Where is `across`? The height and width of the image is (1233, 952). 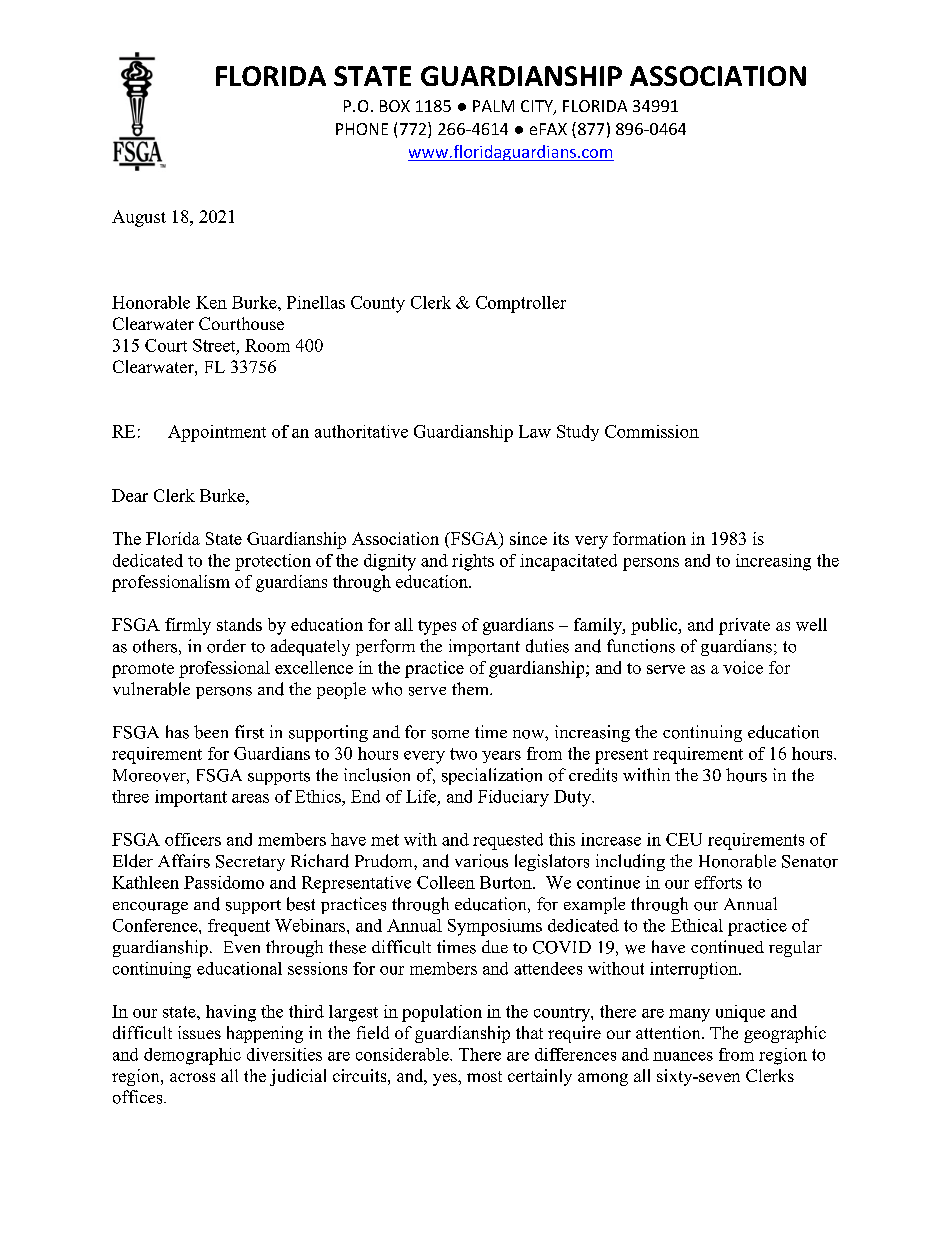 across is located at coordinates (192, 1077).
